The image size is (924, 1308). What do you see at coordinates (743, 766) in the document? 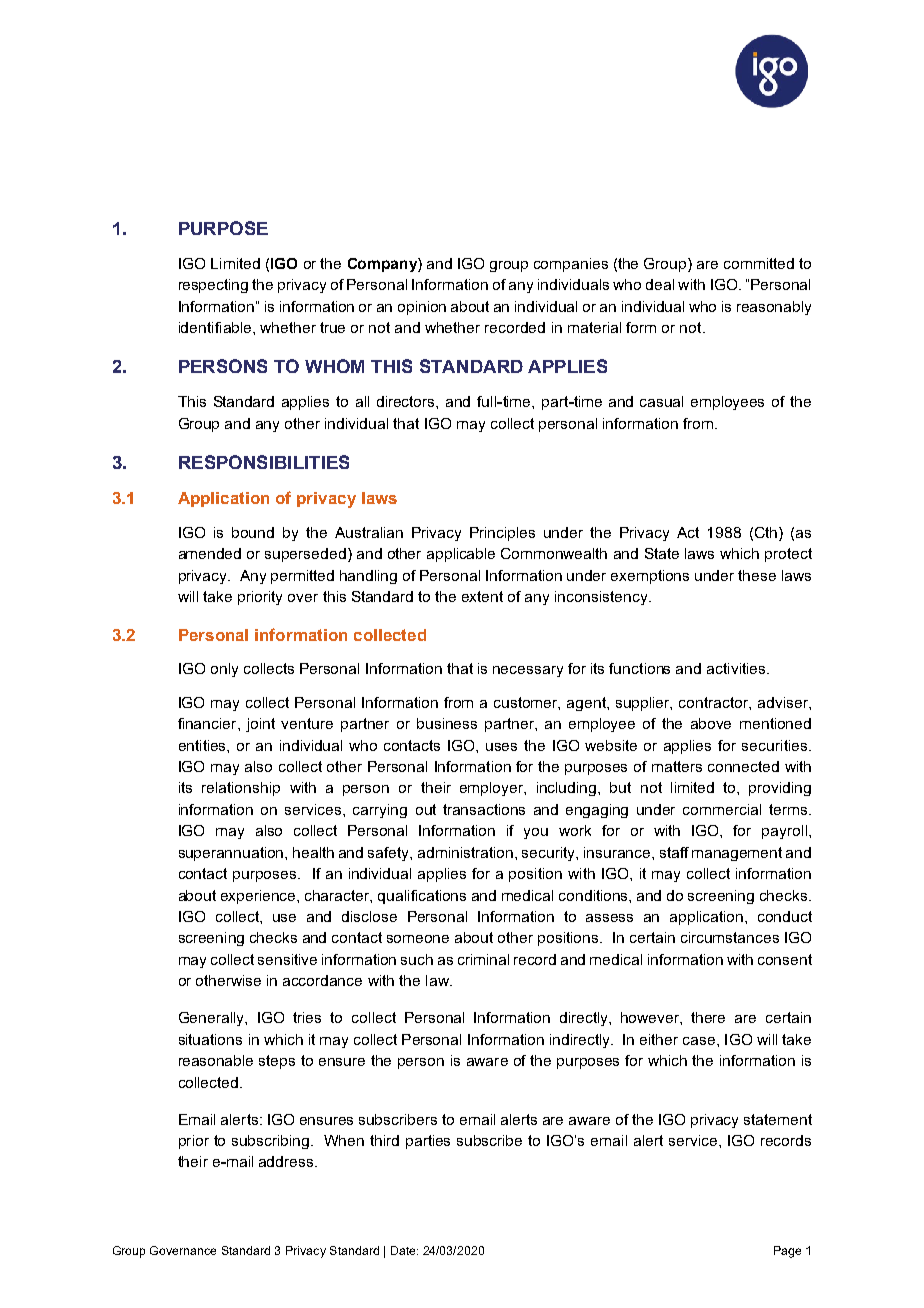
I see `connected` at bounding box center [743, 766].
